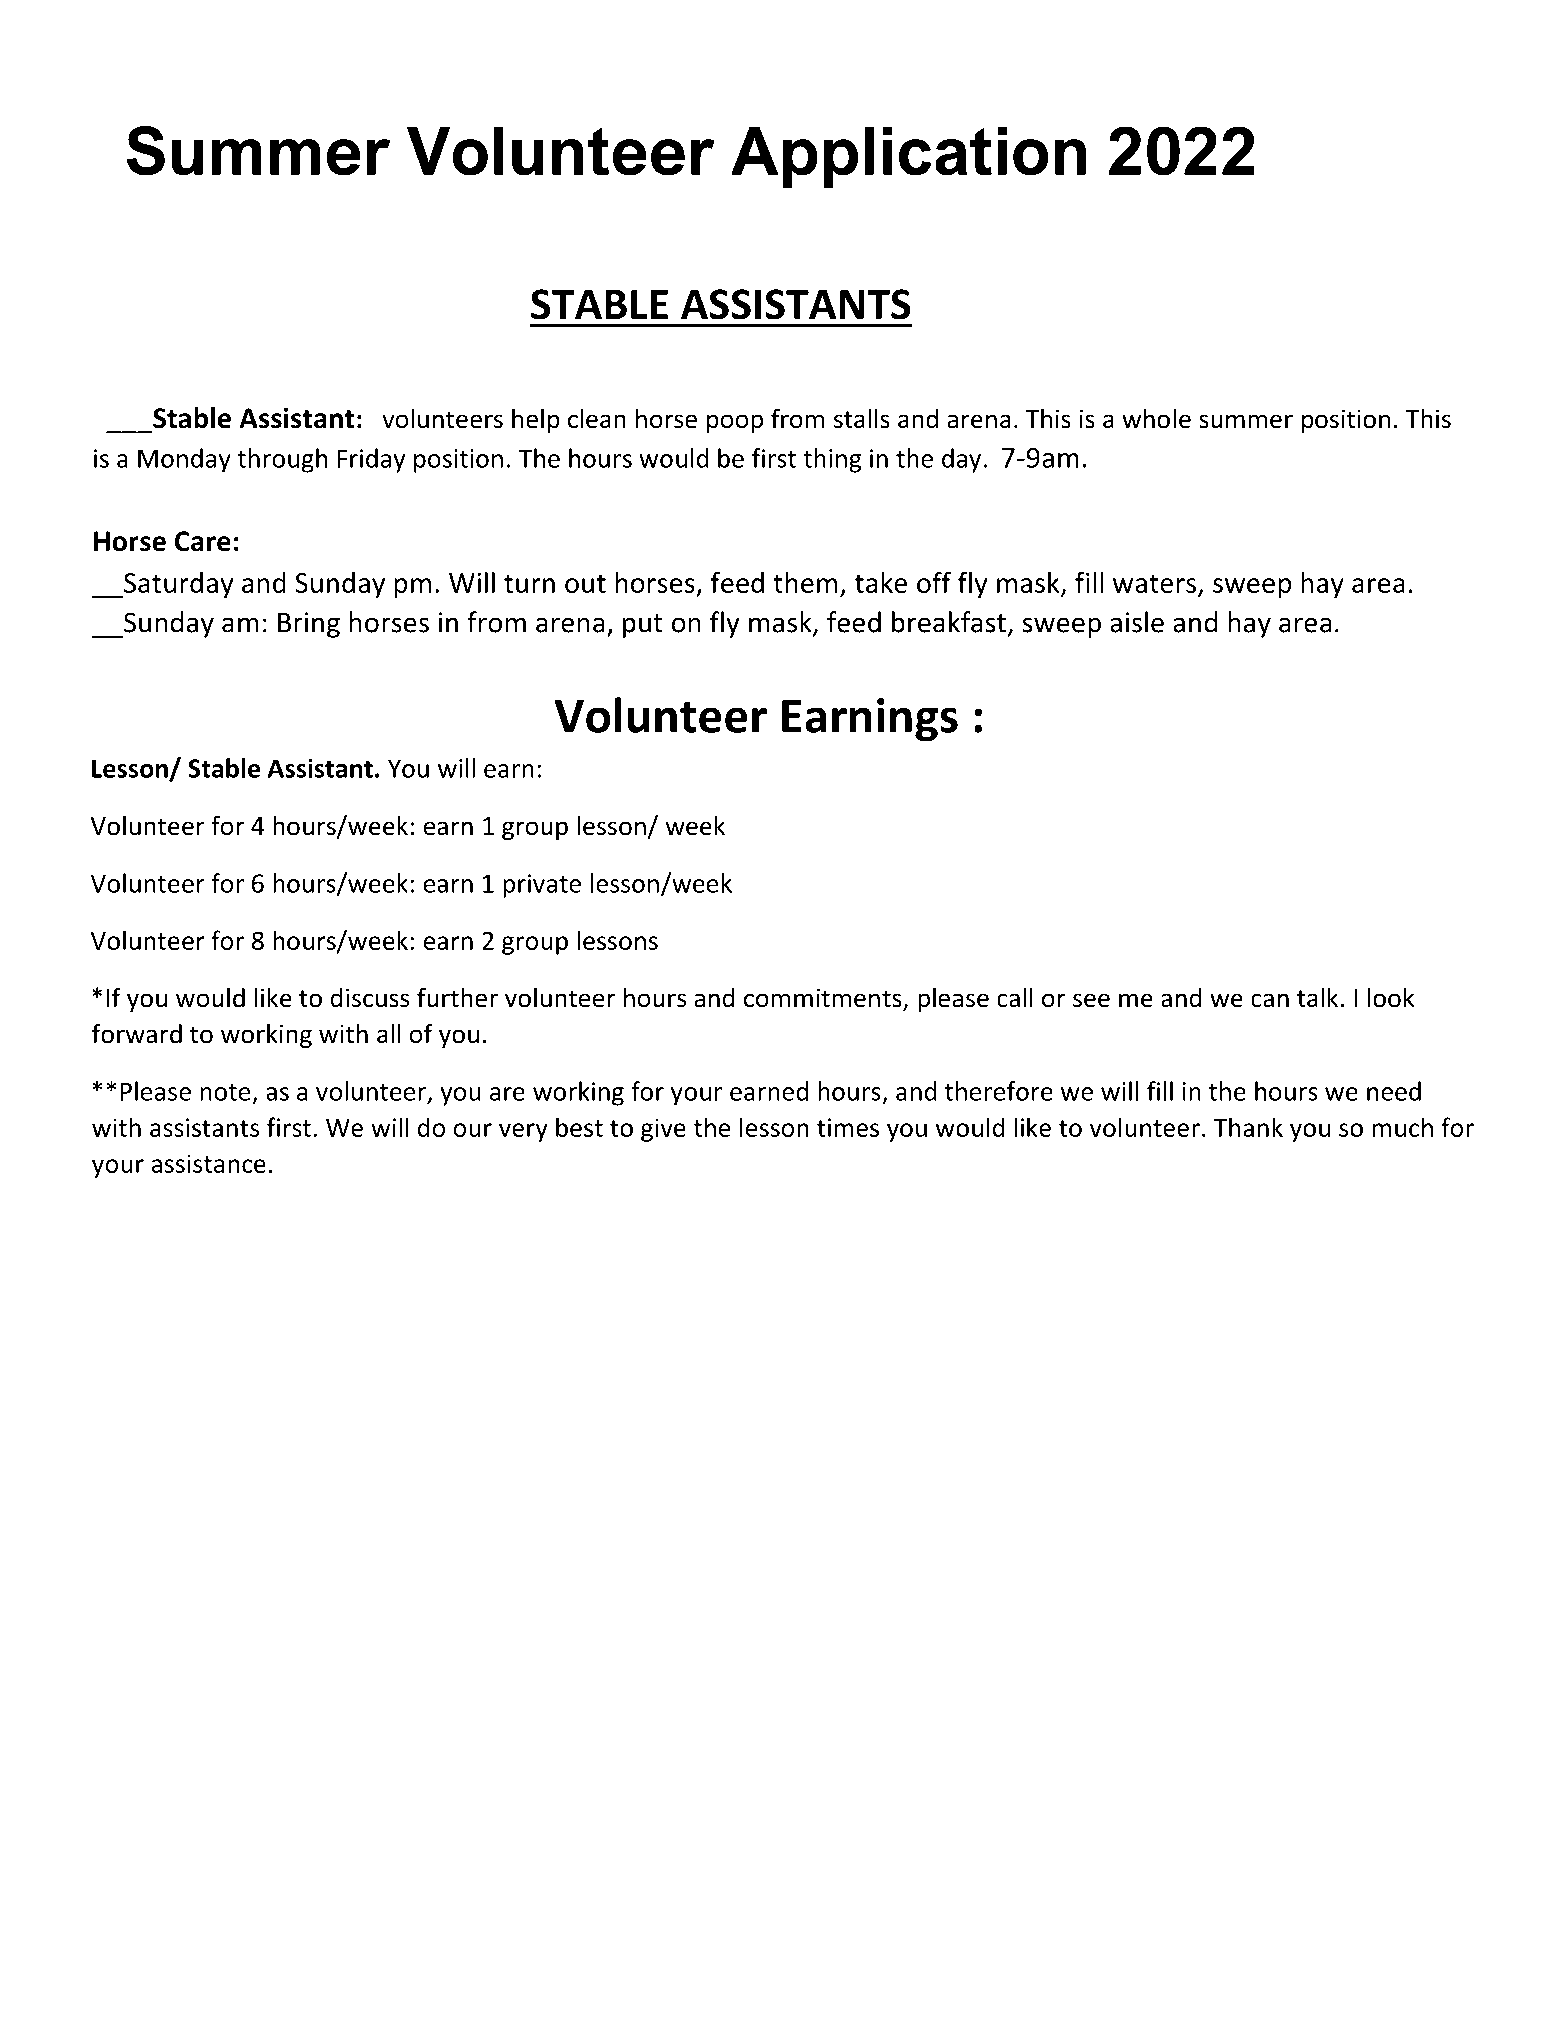 Image resolution: width=1567 pixels, height=2028 pixels. Describe the element at coordinates (1270, 1000) in the image. I see `can` at that location.
